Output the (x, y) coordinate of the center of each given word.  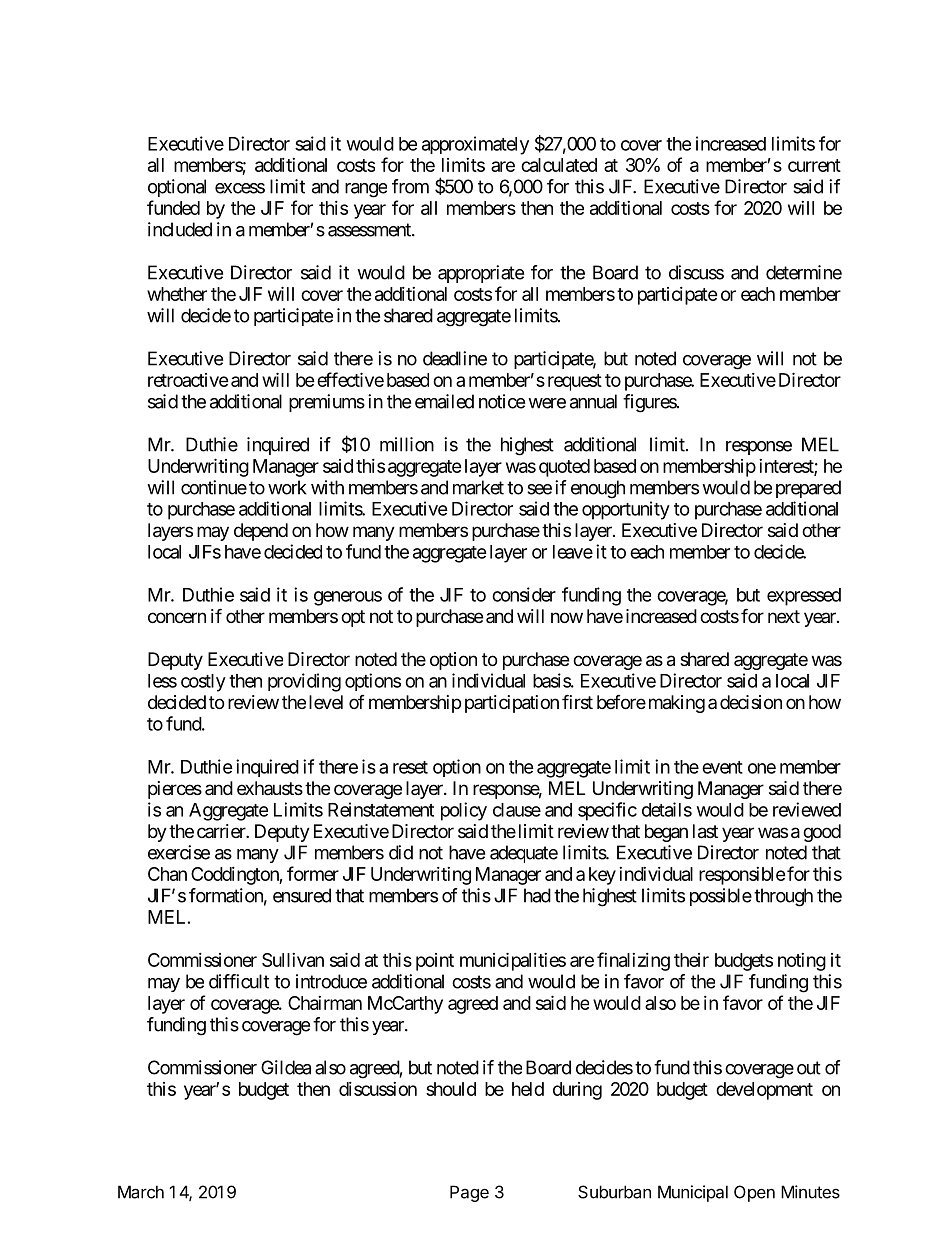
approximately (475, 145)
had (537, 895)
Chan (167, 874)
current (814, 165)
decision (751, 702)
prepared (808, 489)
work (287, 487)
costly (203, 683)
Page (469, 1193)
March (141, 1192)
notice (502, 401)
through (783, 897)
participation (512, 704)
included (180, 229)
